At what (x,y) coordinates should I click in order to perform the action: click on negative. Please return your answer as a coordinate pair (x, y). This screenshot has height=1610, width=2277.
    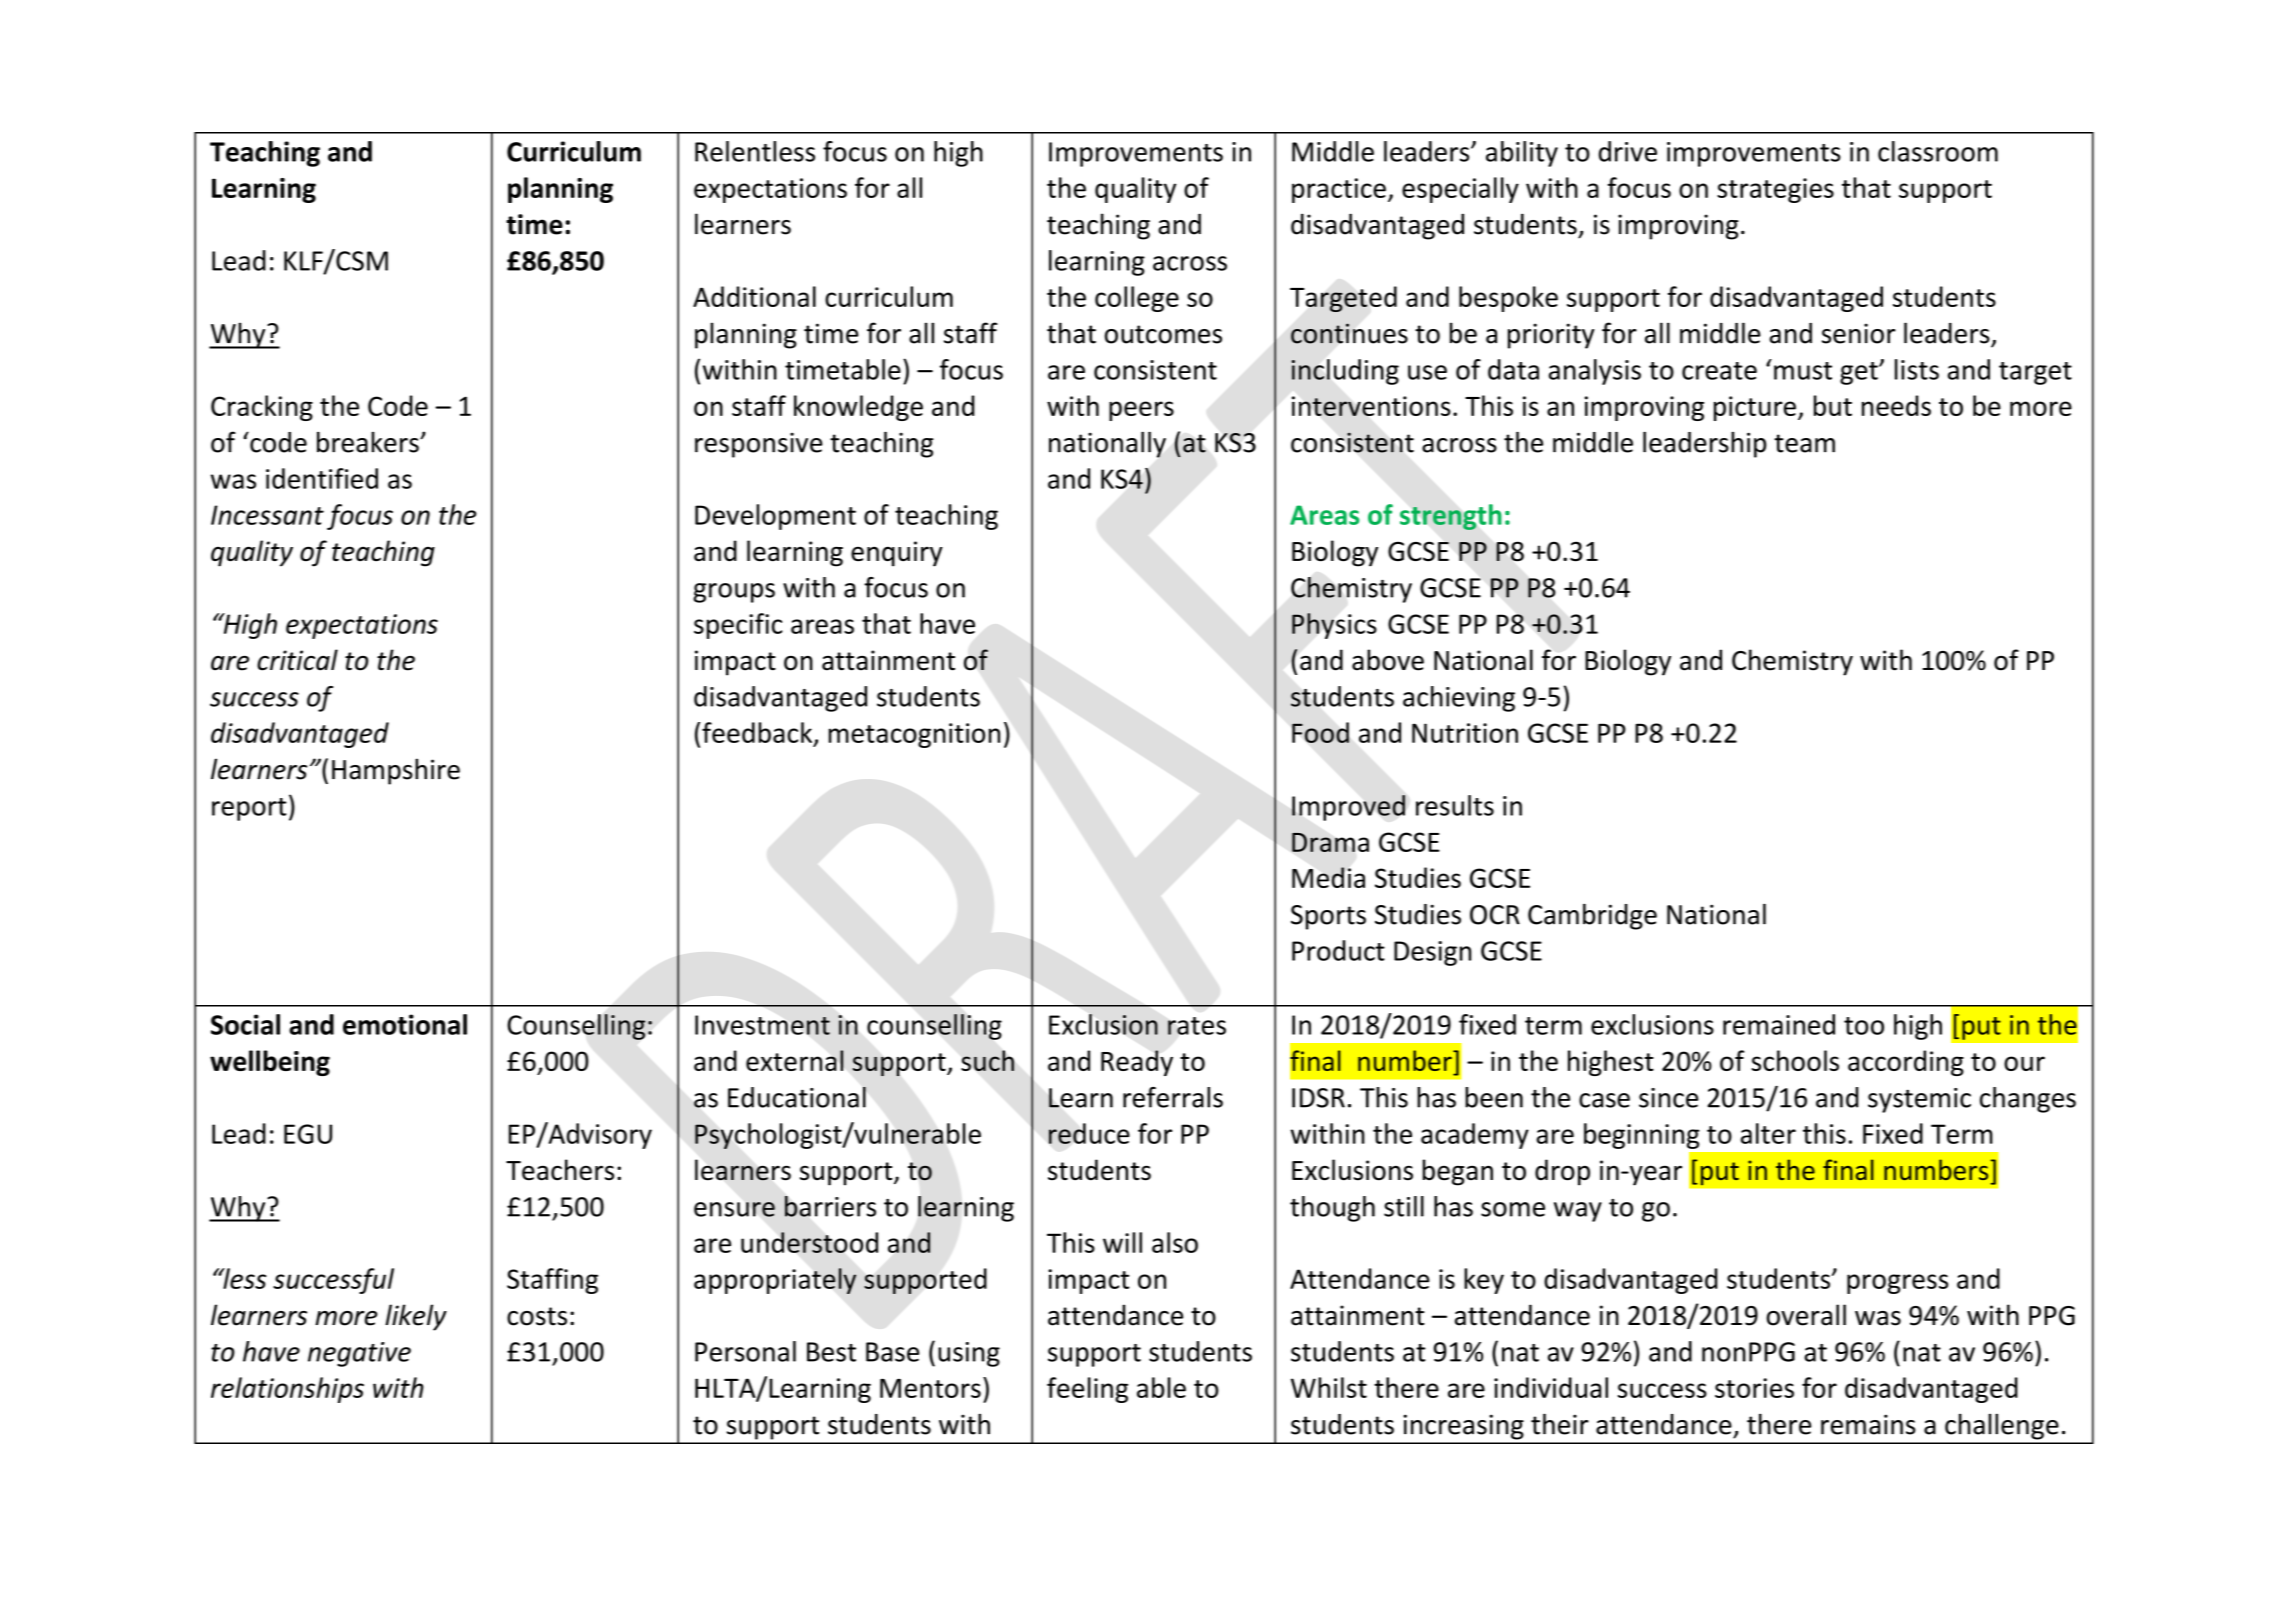
    Looking at the image, I should click on (359, 1354).
